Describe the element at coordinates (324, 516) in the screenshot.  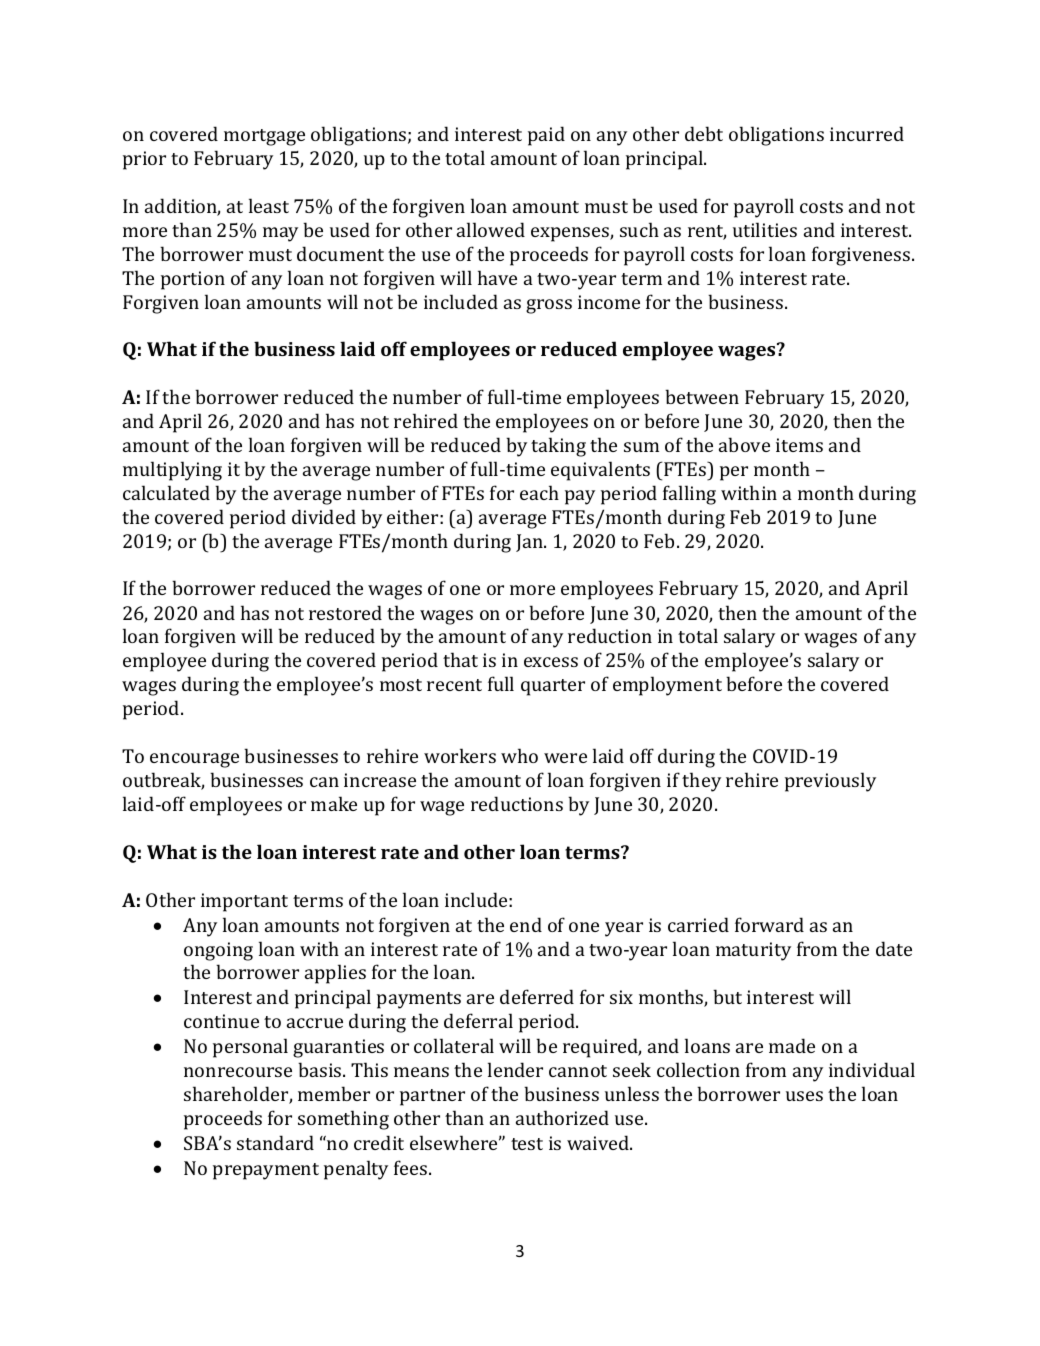
I see `divided` at that location.
